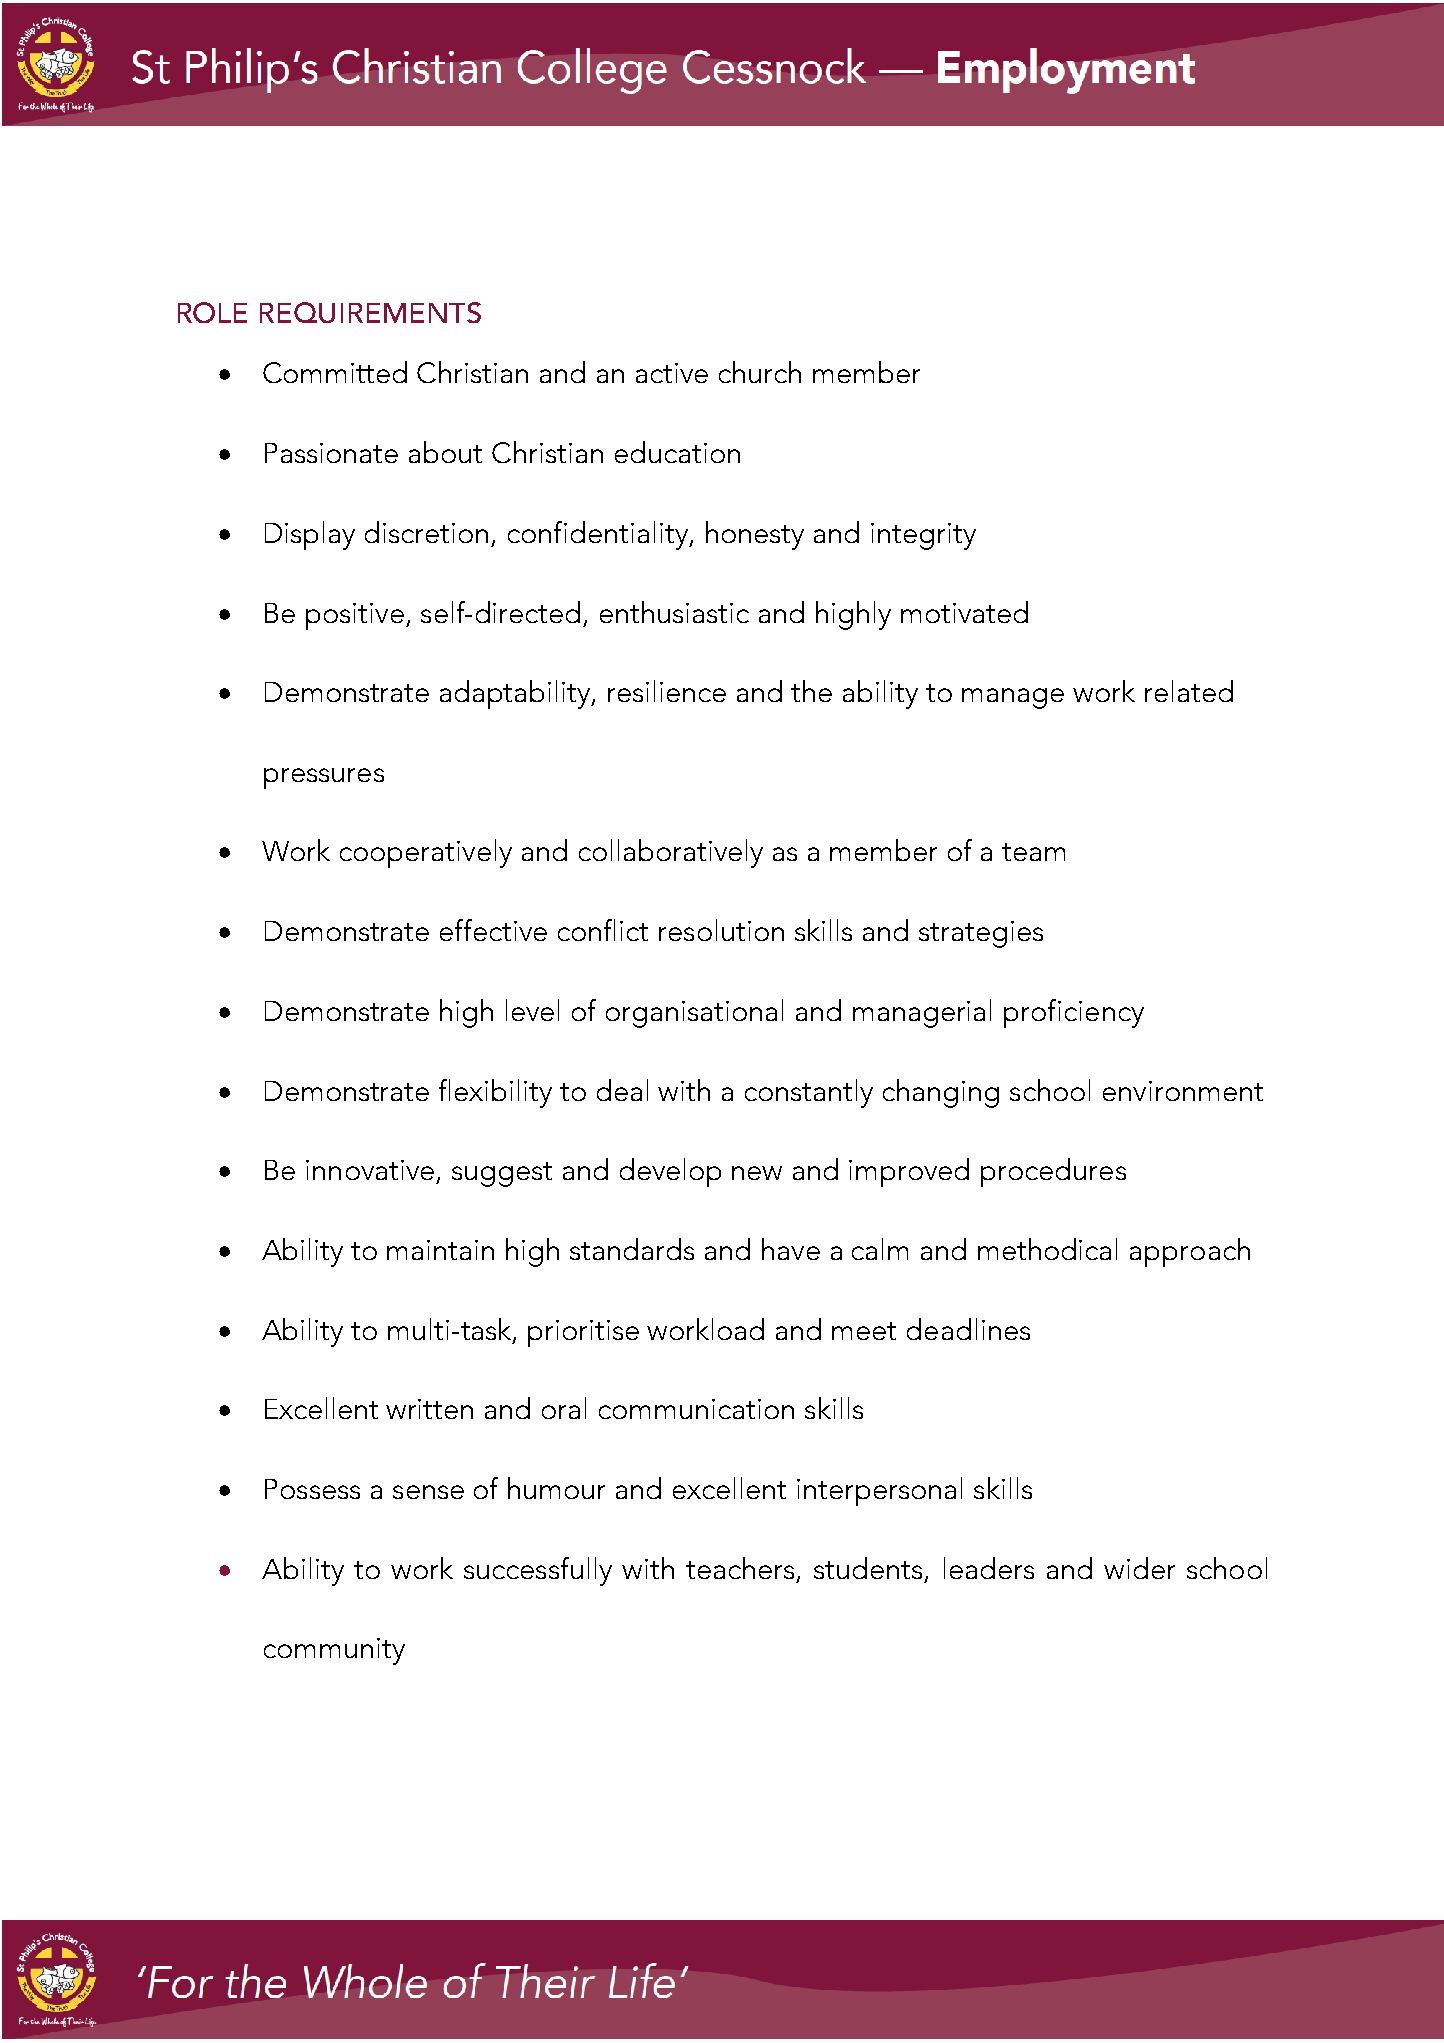 The image size is (1444, 2043). What do you see at coordinates (335, 372) in the image?
I see `Committed` at bounding box center [335, 372].
